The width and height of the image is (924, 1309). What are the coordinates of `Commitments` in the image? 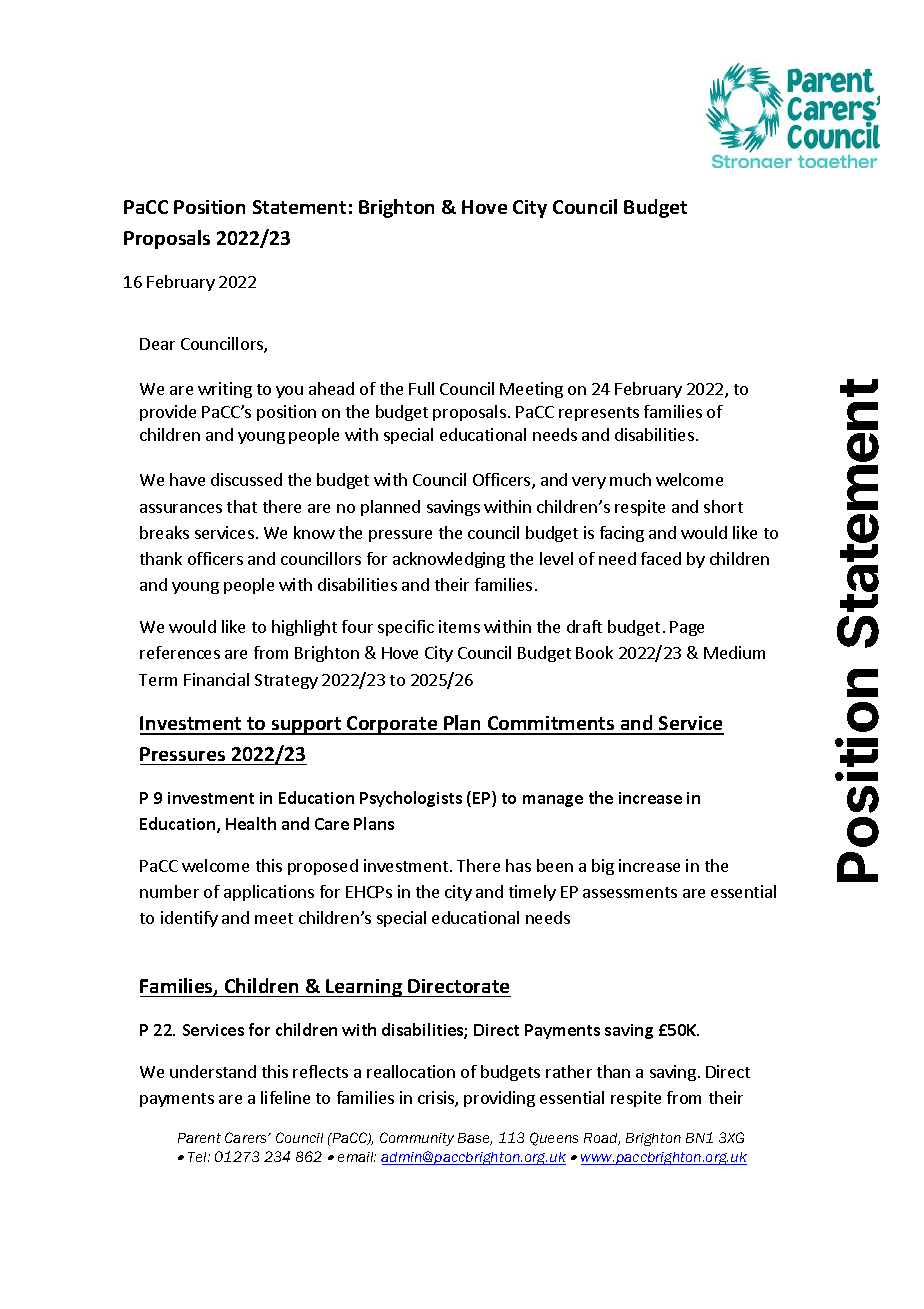 It's located at (551, 725).
